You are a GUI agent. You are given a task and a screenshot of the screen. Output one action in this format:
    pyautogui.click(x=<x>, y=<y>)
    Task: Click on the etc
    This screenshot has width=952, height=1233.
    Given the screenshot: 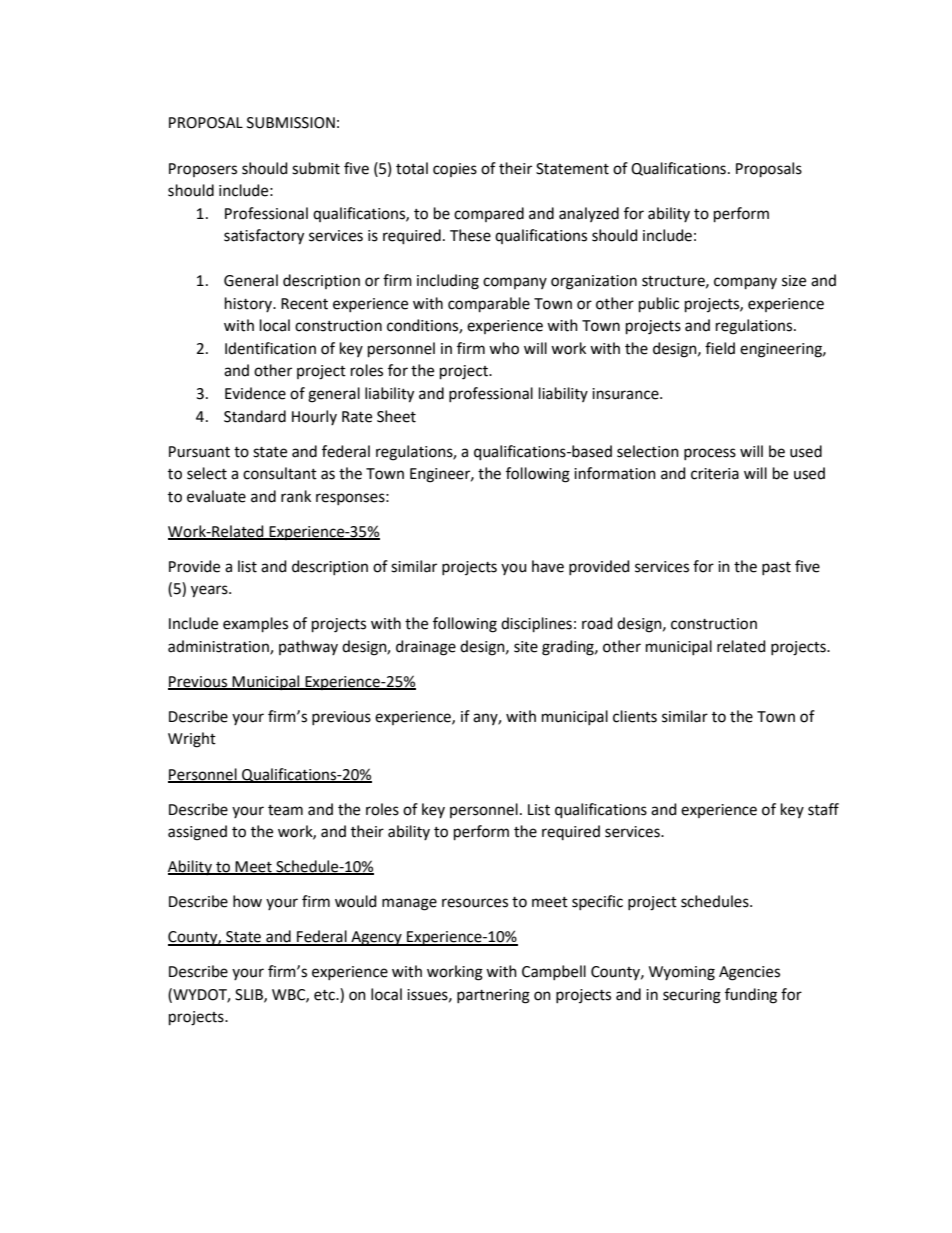 What is the action you would take?
    pyautogui.click(x=325, y=995)
